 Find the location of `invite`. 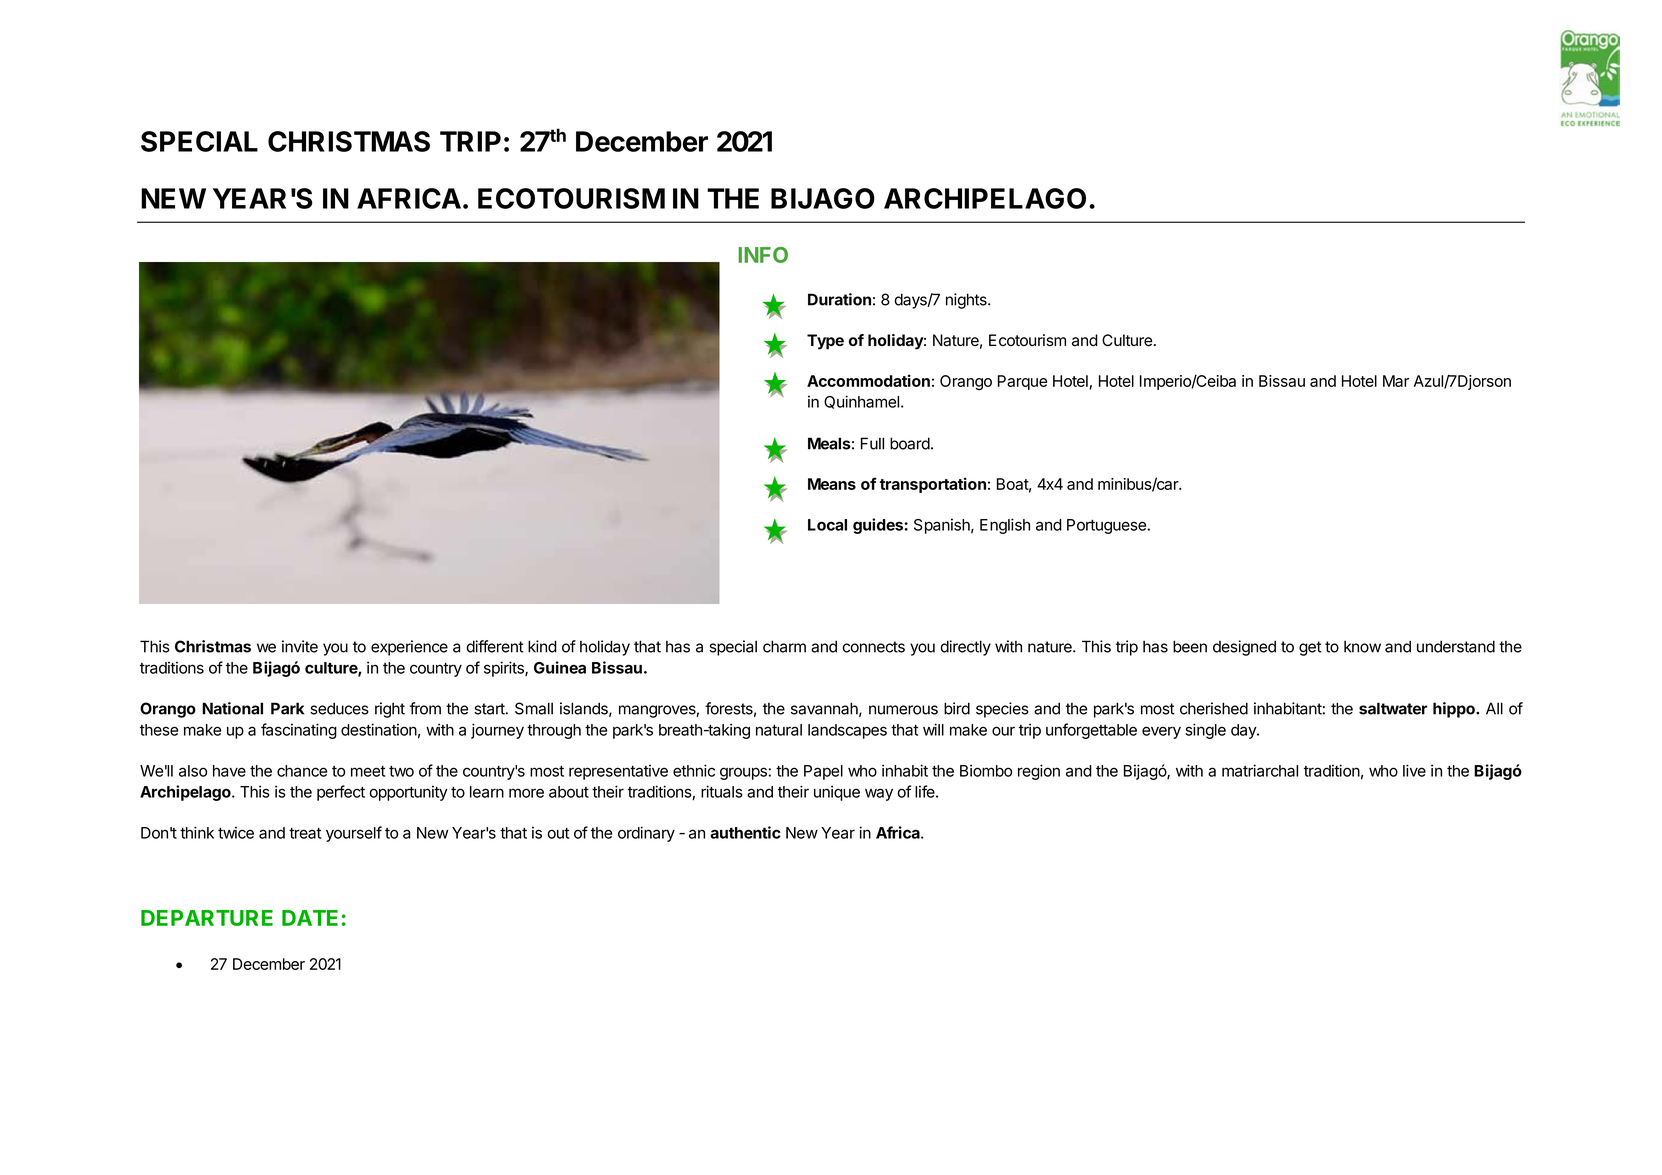

invite is located at coordinates (300, 646).
